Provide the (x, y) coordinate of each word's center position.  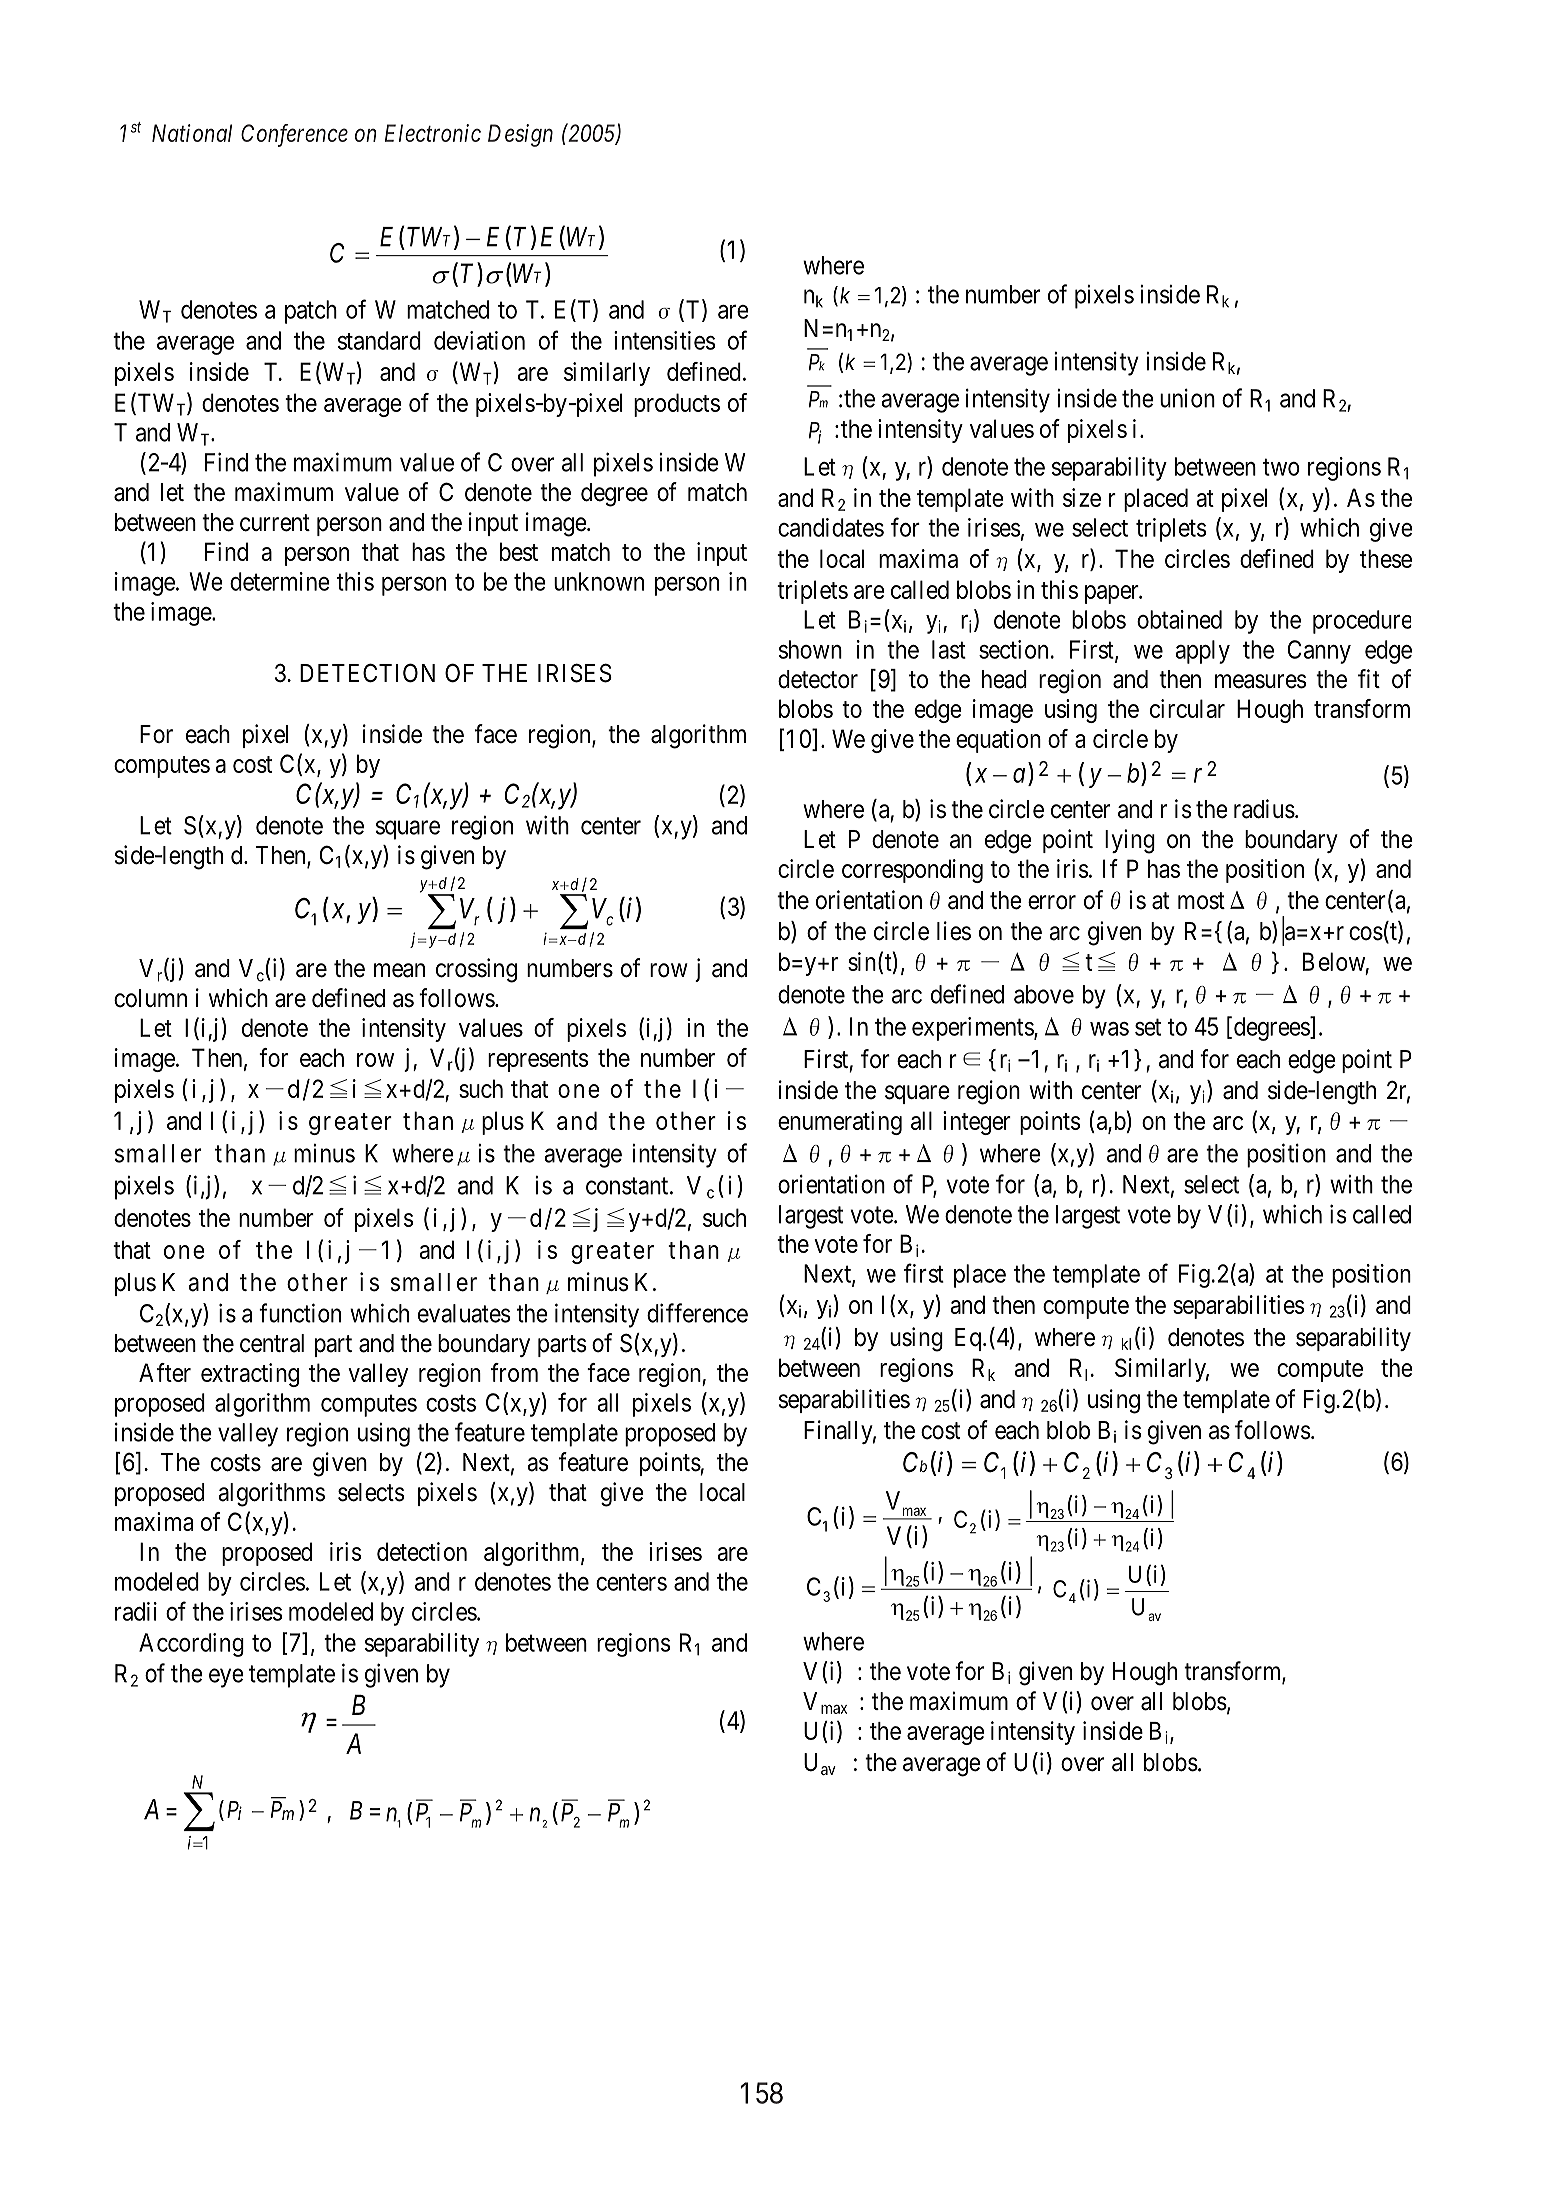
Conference (294, 135)
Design (520, 135)
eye (226, 1678)
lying (1130, 841)
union (1187, 398)
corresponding (912, 871)
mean (399, 970)
